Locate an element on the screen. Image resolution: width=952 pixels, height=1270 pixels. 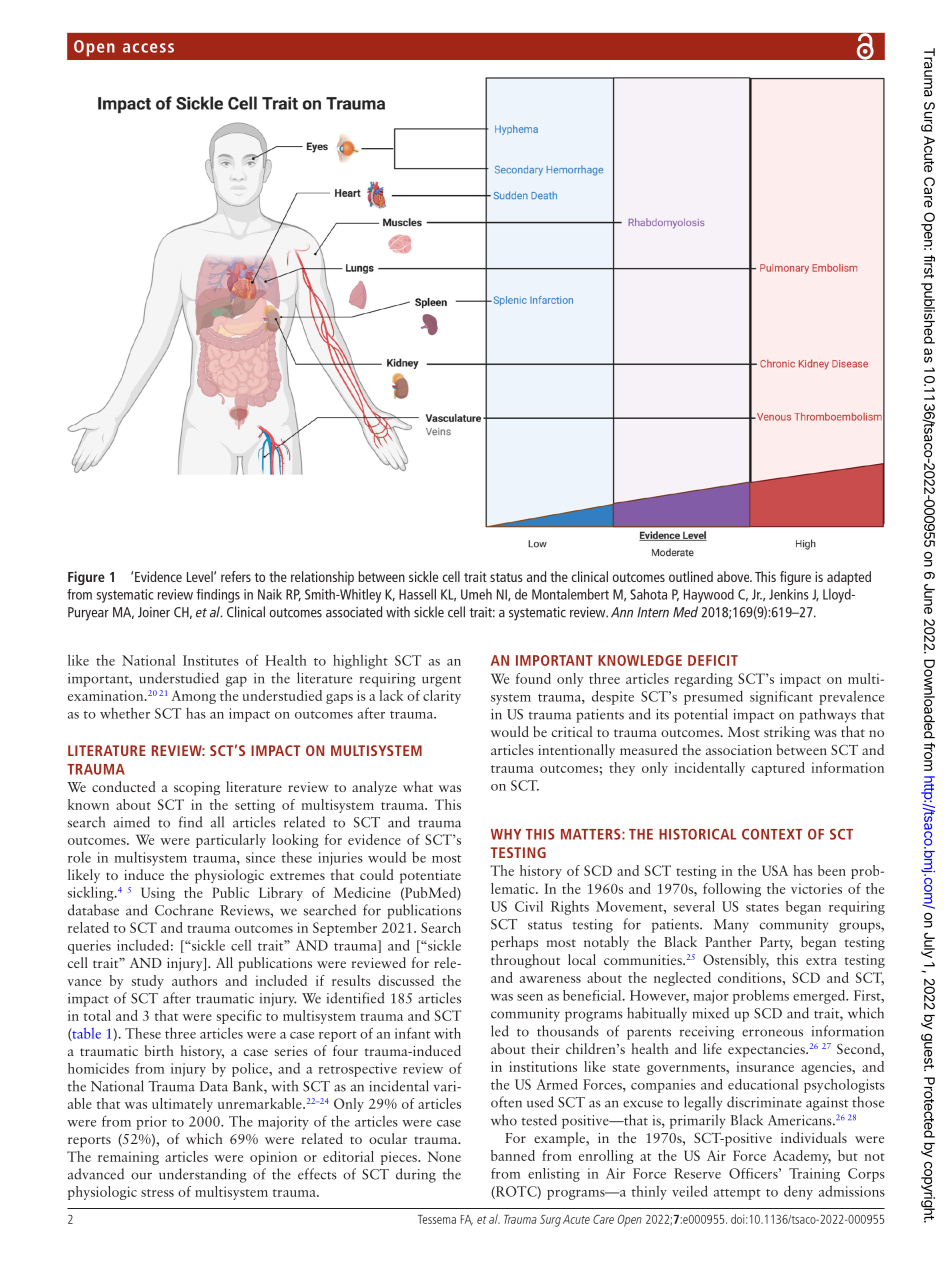
access is located at coordinates (148, 48).
